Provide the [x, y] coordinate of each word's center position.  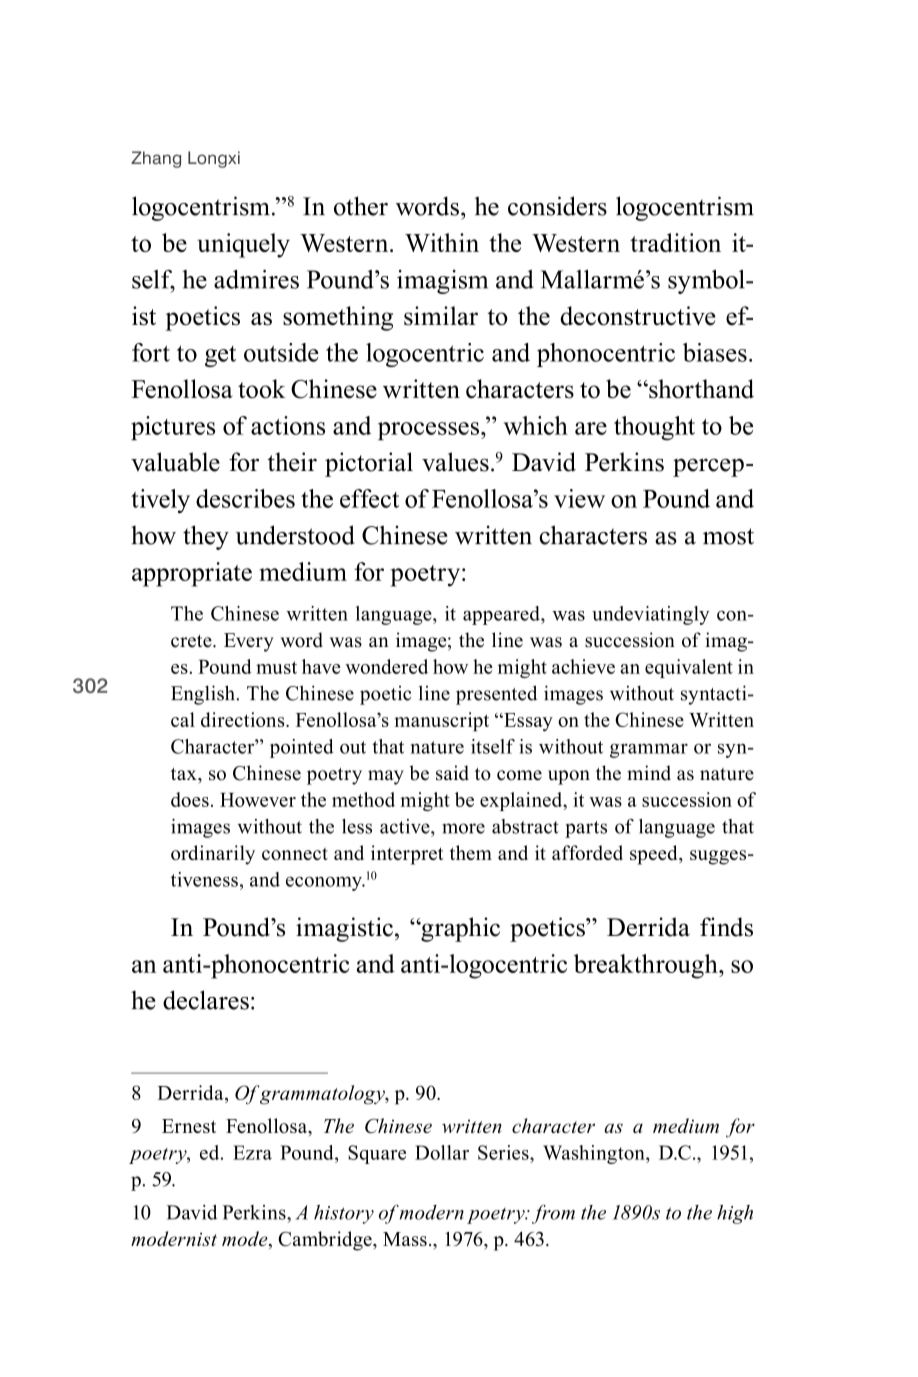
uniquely [243, 245]
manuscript [441, 722]
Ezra [252, 1152]
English [204, 695]
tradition [675, 242]
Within [442, 242]
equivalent [689, 668]
